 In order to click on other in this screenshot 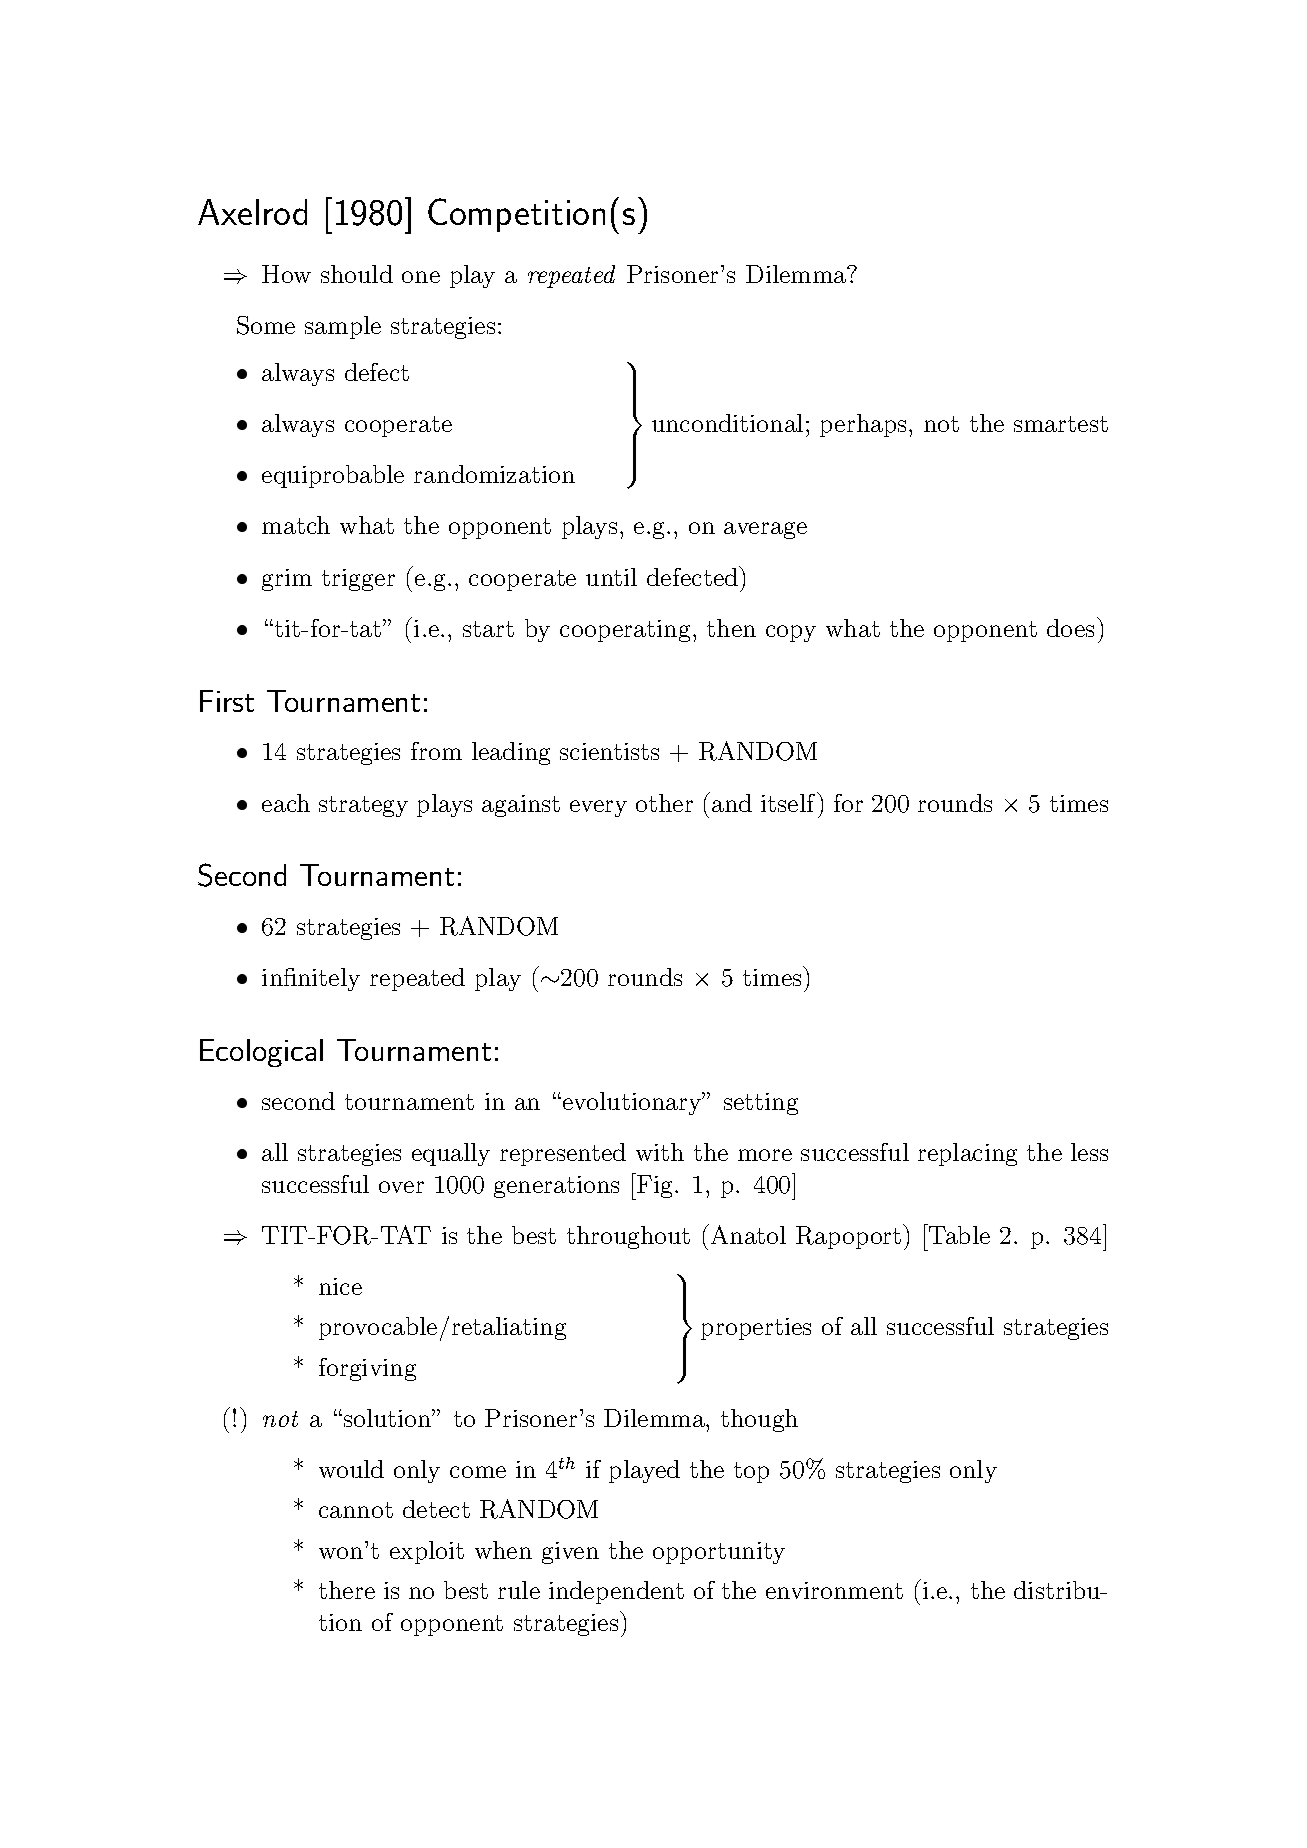, I will do `click(664, 803)`.
